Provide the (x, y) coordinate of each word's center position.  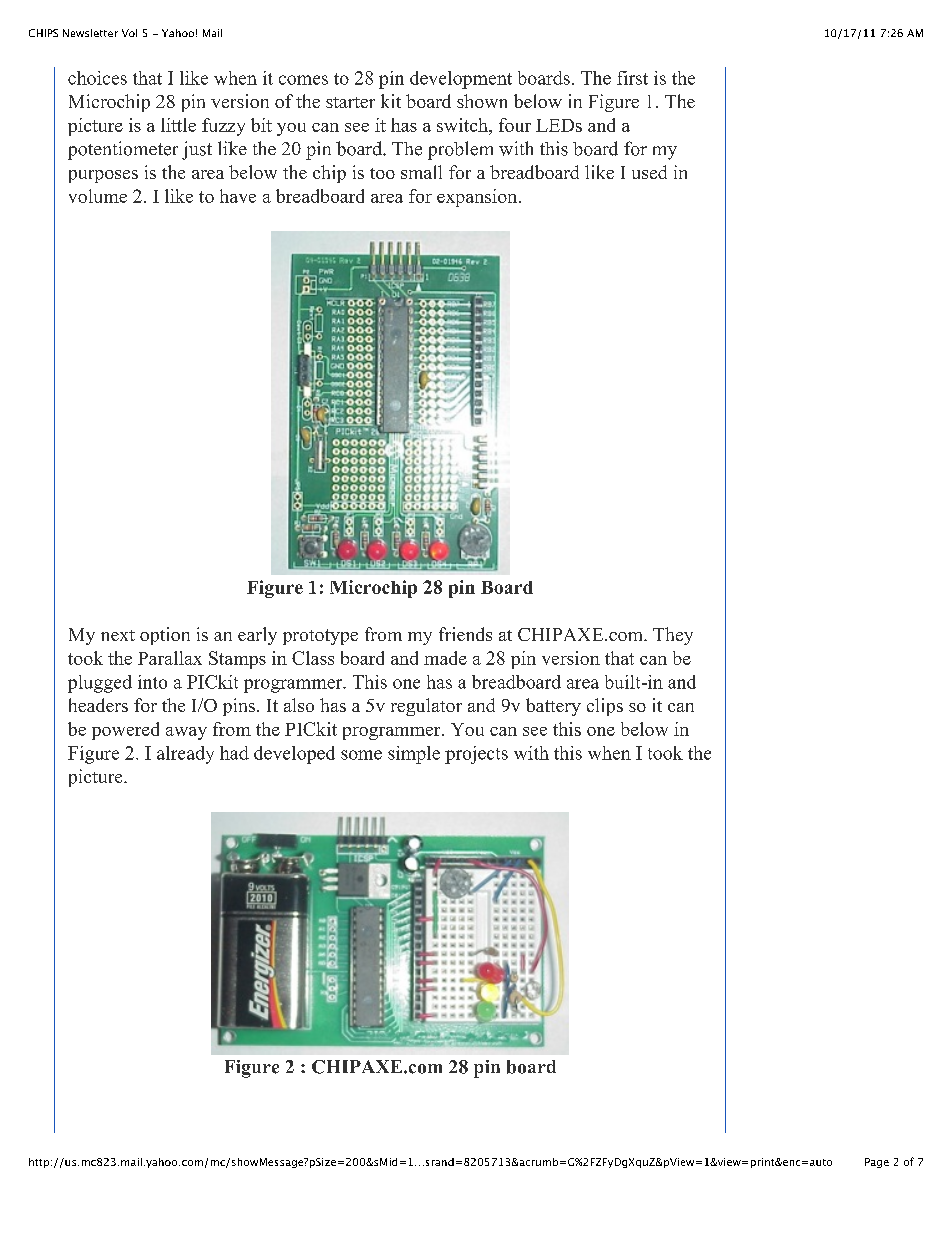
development (461, 80)
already (185, 755)
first (632, 78)
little (178, 125)
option (165, 636)
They (673, 636)
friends (465, 634)
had (234, 753)
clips (605, 707)
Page (877, 1163)
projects (476, 755)
